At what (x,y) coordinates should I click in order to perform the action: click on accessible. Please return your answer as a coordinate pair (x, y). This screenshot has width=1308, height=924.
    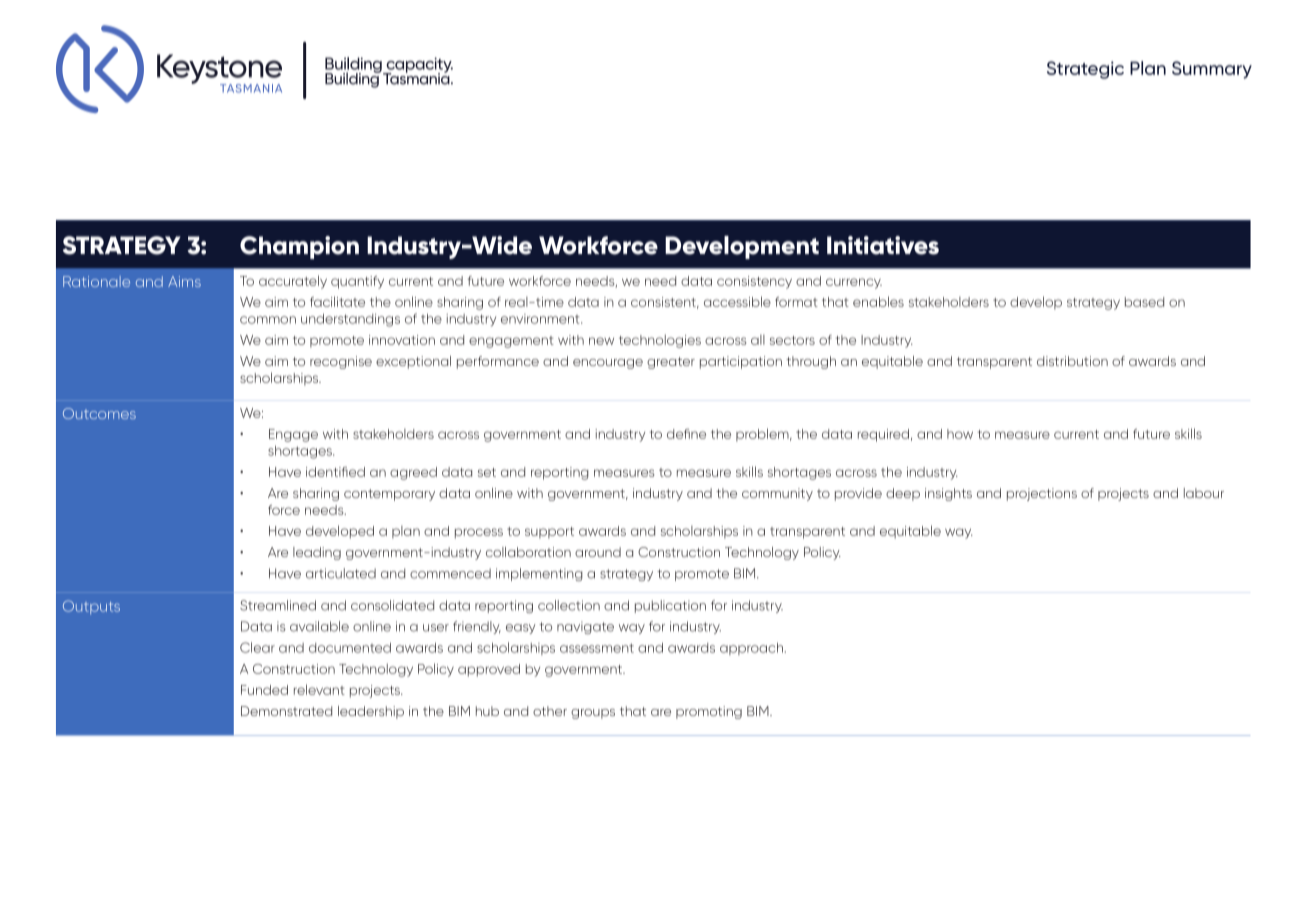
    Looking at the image, I should click on (737, 301).
